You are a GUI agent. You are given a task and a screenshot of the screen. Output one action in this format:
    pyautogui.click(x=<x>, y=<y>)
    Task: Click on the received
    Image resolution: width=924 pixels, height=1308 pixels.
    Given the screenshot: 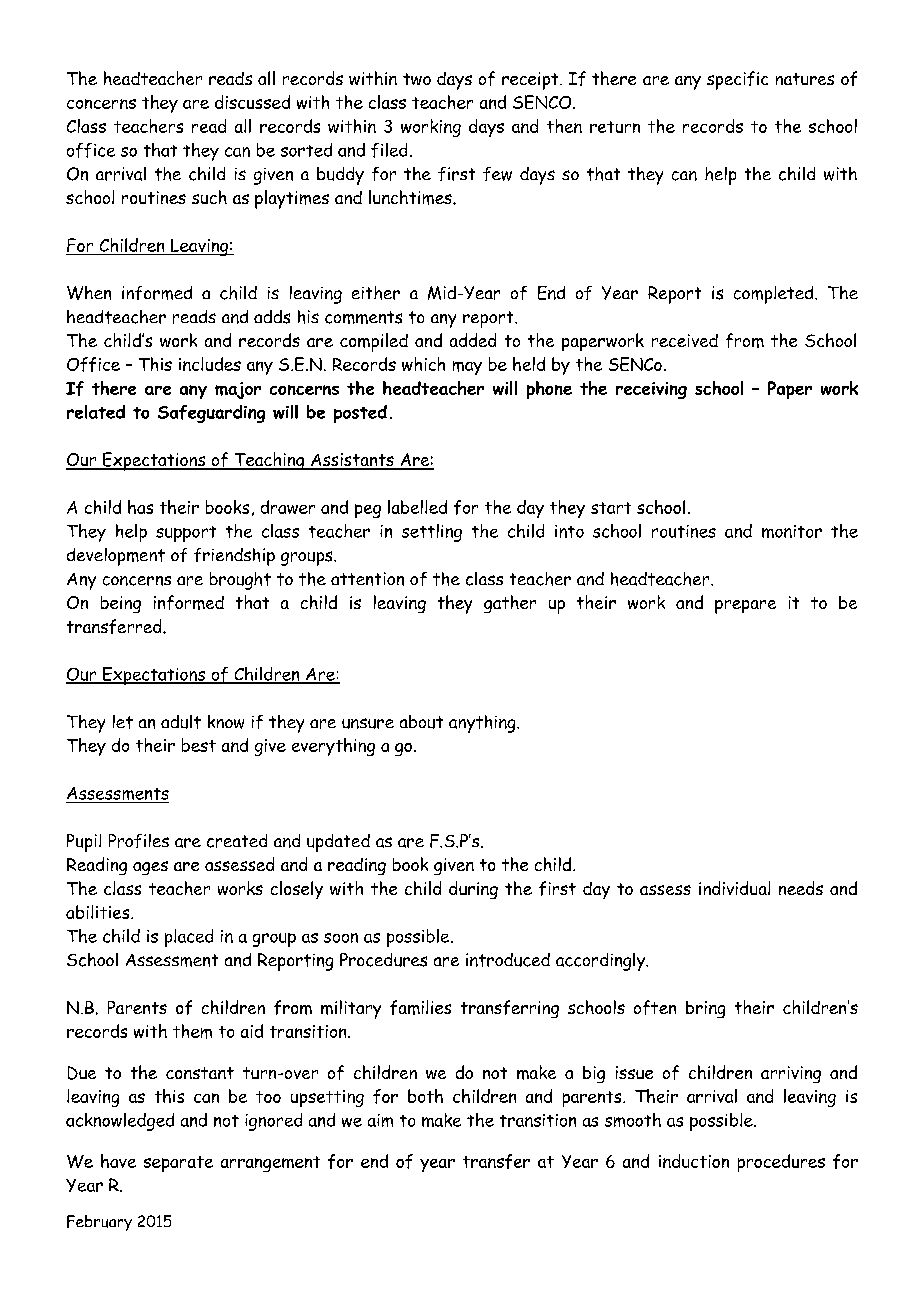 What is the action you would take?
    pyautogui.click(x=685, y=340)
